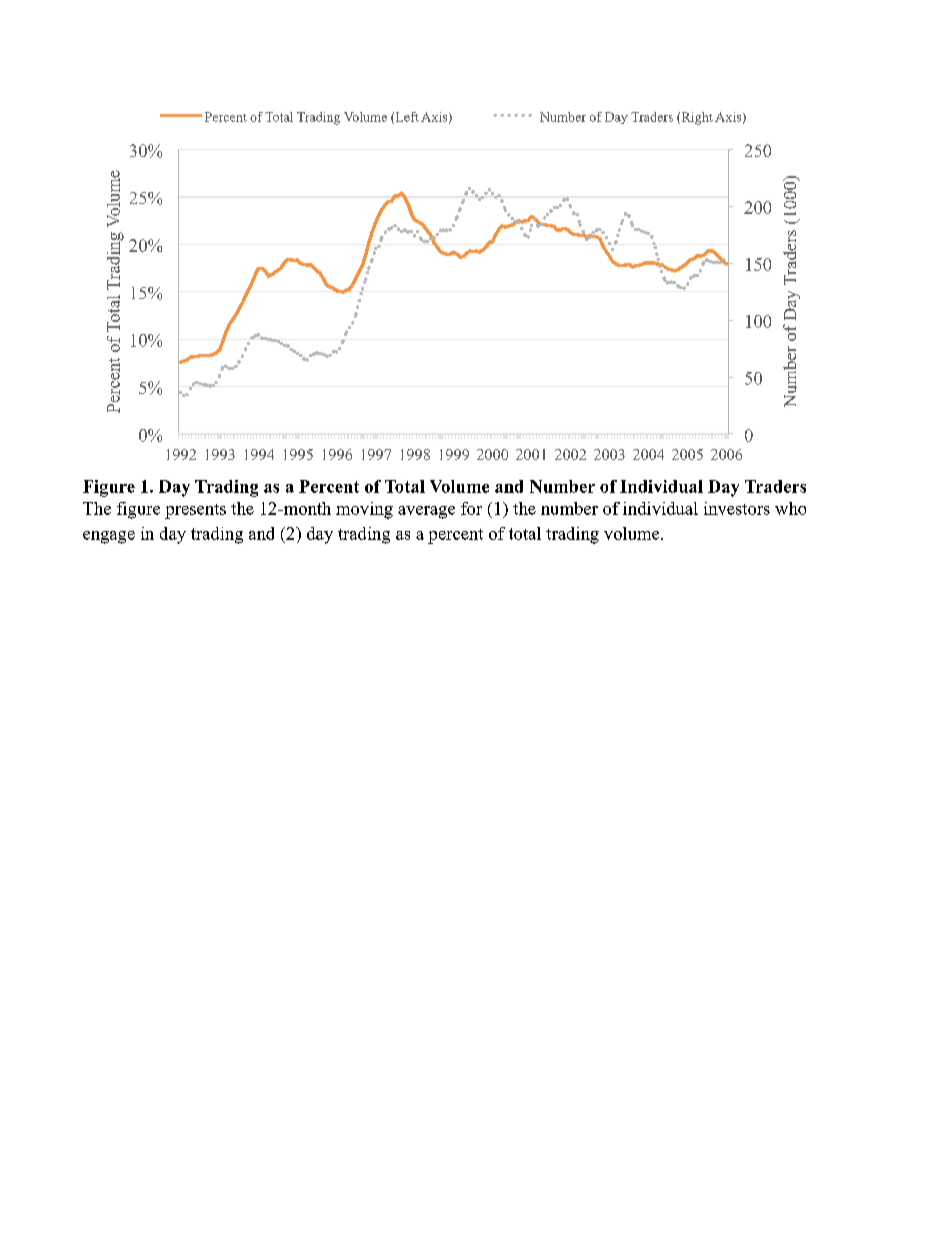 The width and height of the screenshot is (952, 1233). What do you see at coordinates (109, 537) in the screenshot?
I see `engage` at bounding box center [109, 537].
